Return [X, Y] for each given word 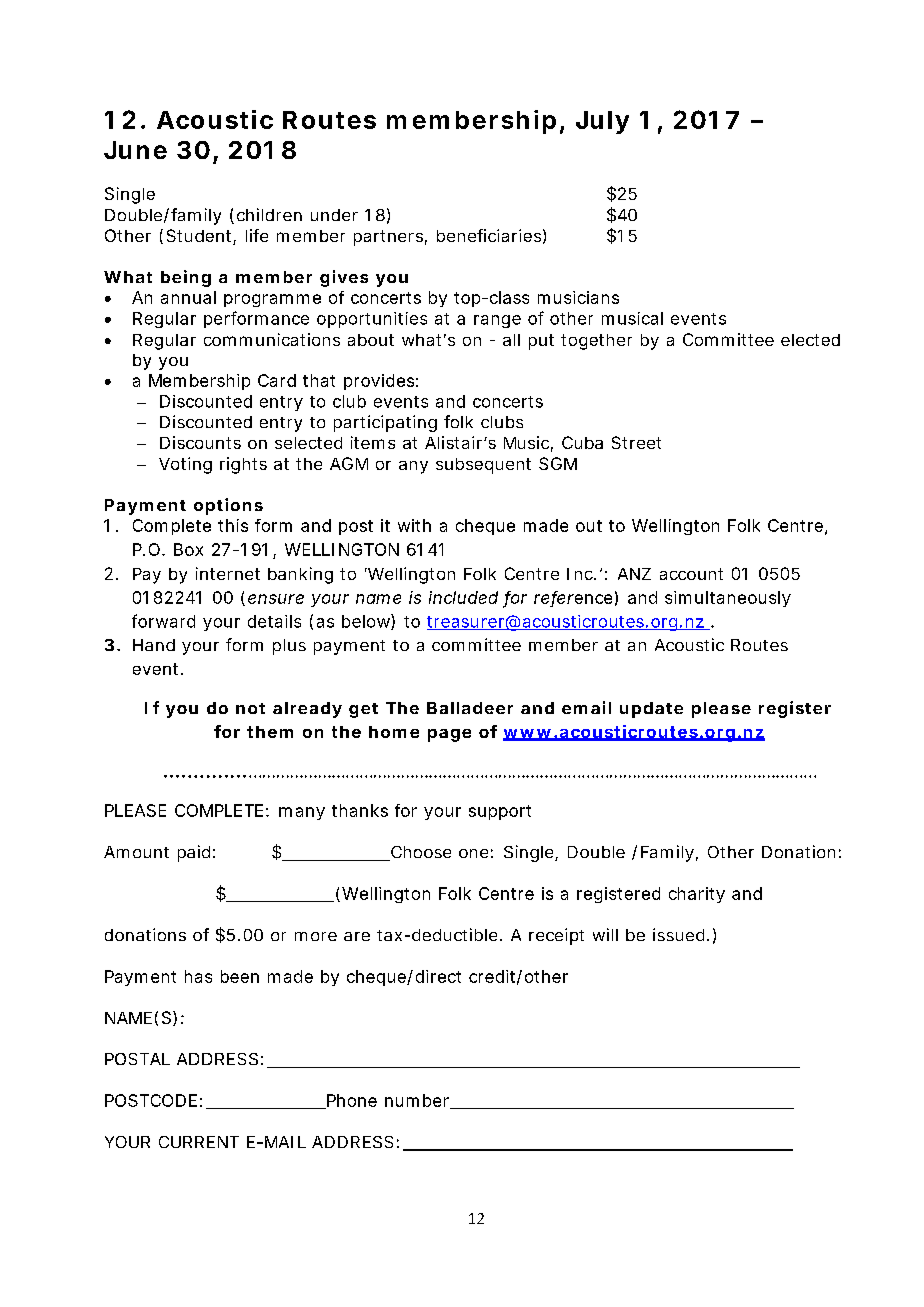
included [463, 597]
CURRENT [199, 1142]
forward [163, 621]
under [334, 215]
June [135, 150]
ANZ [634, 574]
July [602, 122]
